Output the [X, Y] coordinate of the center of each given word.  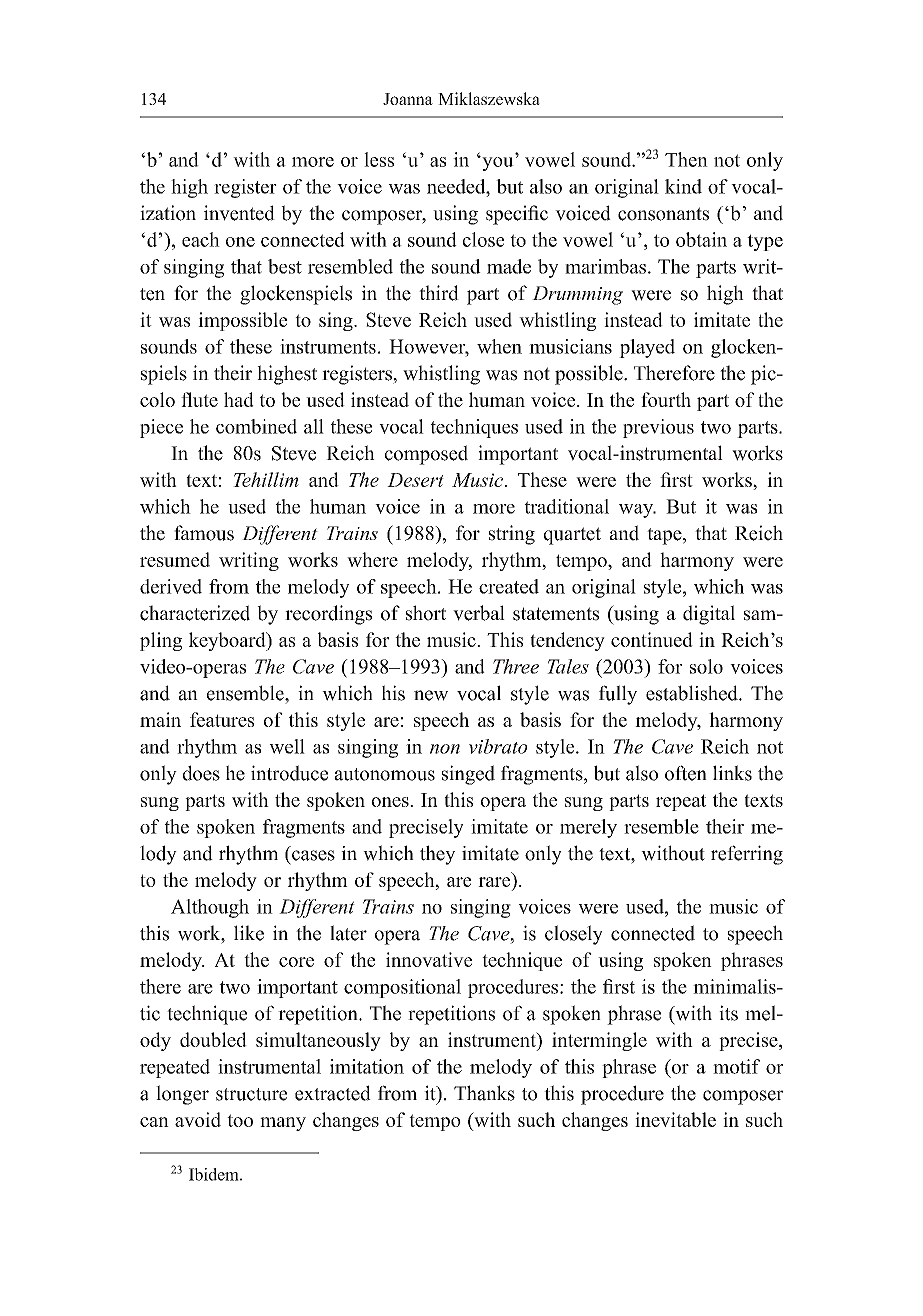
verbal [479, 613]
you [497, 163]
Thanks [484, 1093]
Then [686, 159]
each [201, 239]
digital [709, 615]
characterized [195, 613]
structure [251, 1094]
